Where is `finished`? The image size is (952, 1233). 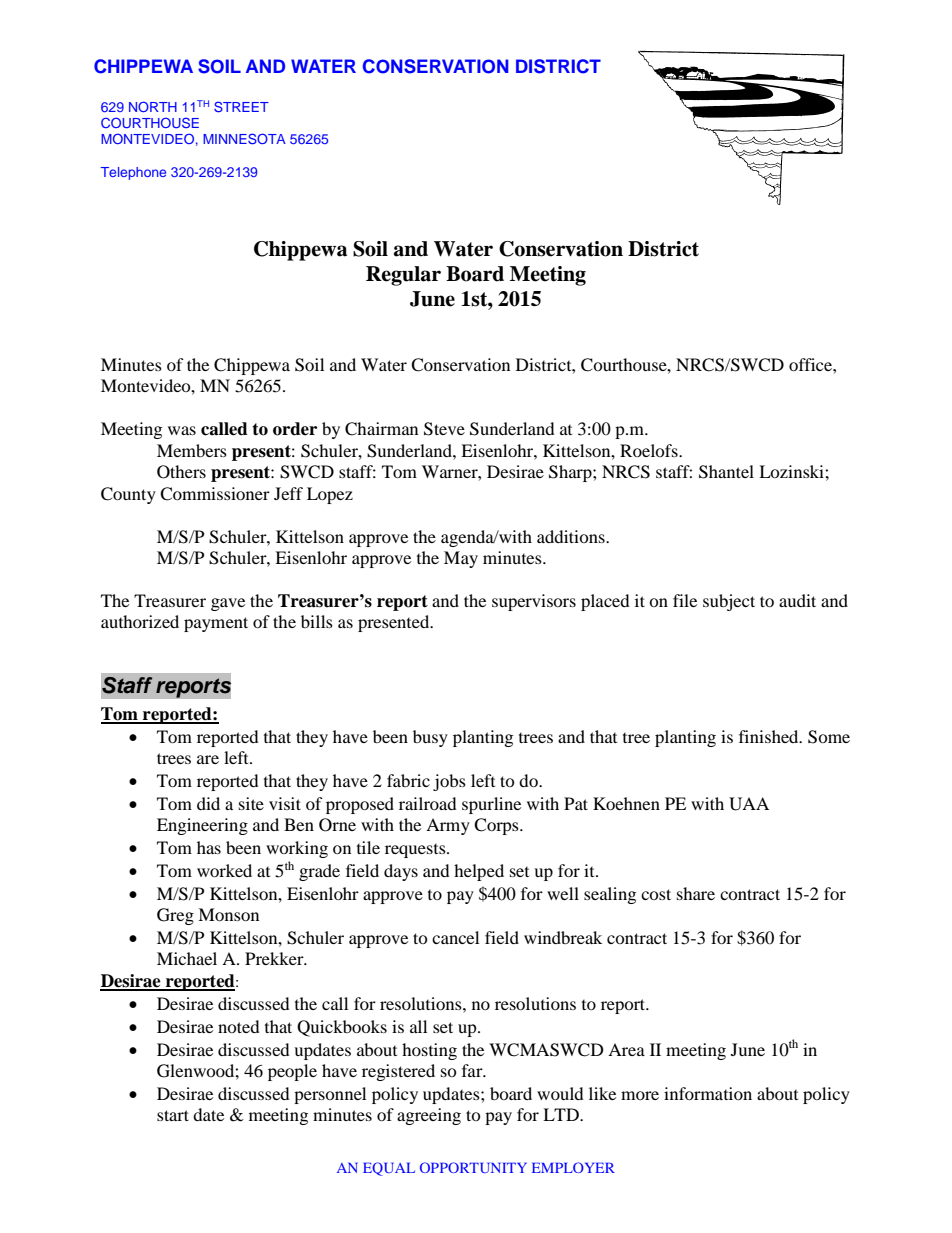 finished is located at coordinates (770, 736).
